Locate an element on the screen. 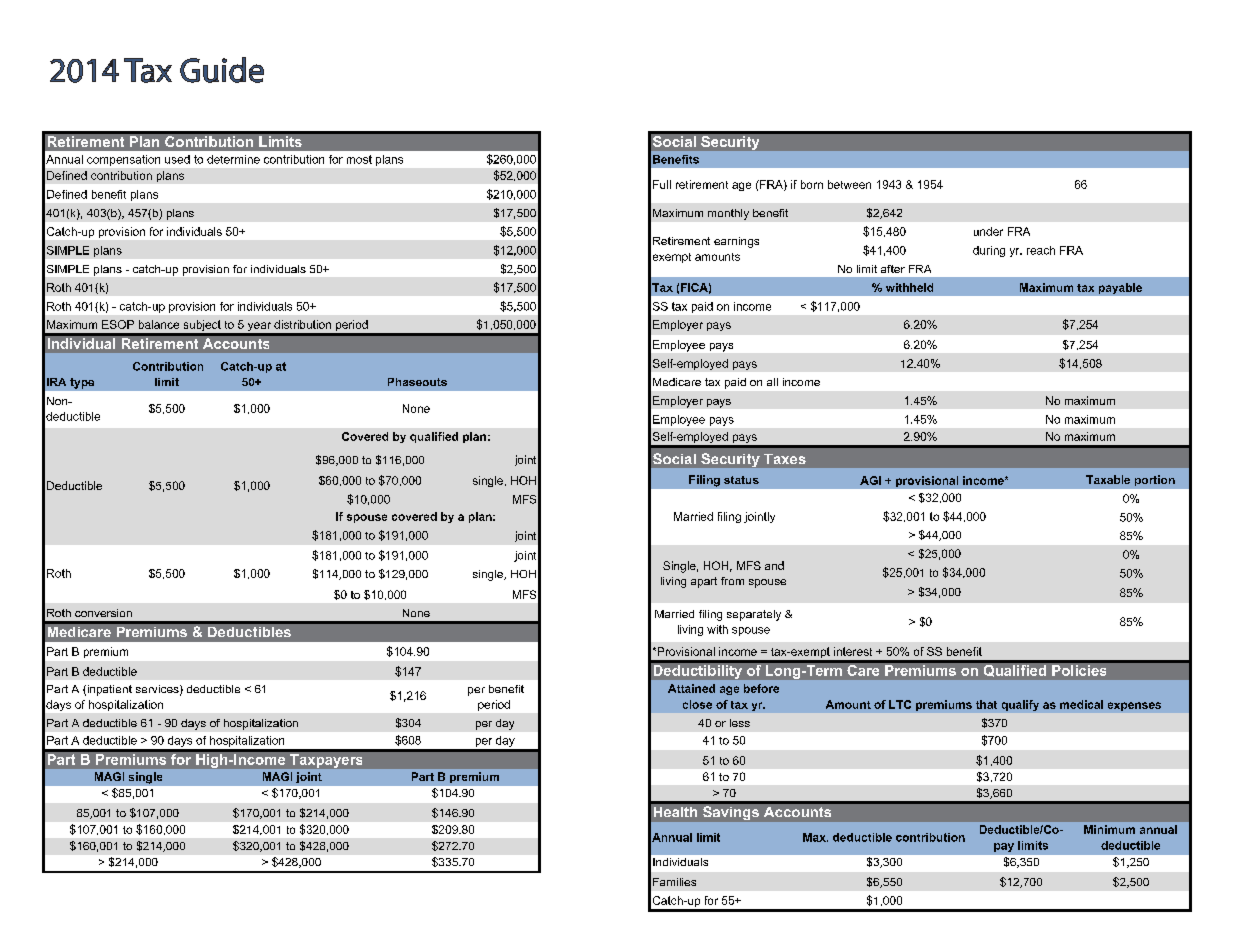 The image size is (1233, 952). Full is located at coordinates (662, 184).
